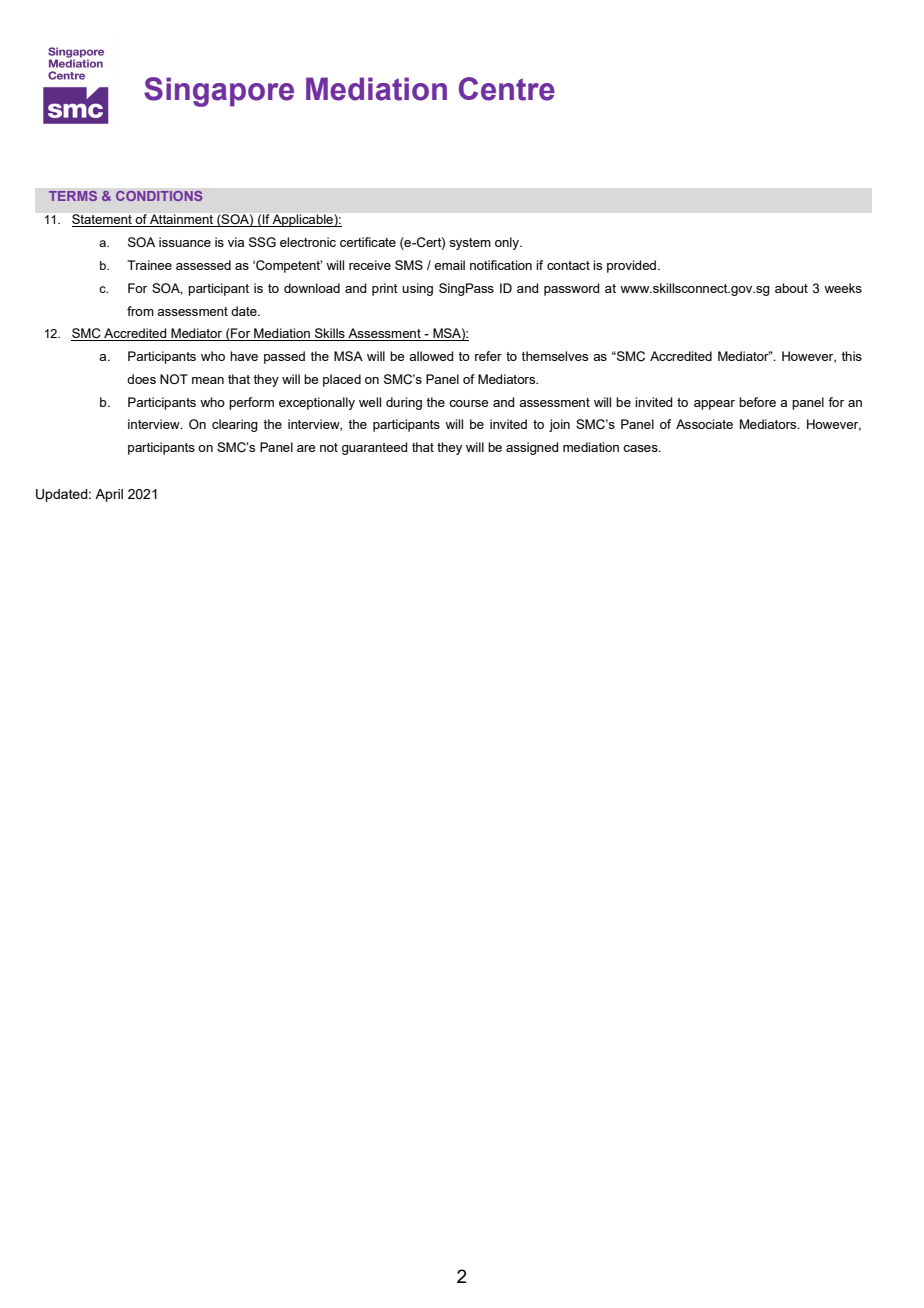 This image has height=1308, width=924. Describe the element at coordinates (704, 424) in the image. I see `Associate` at that location.
